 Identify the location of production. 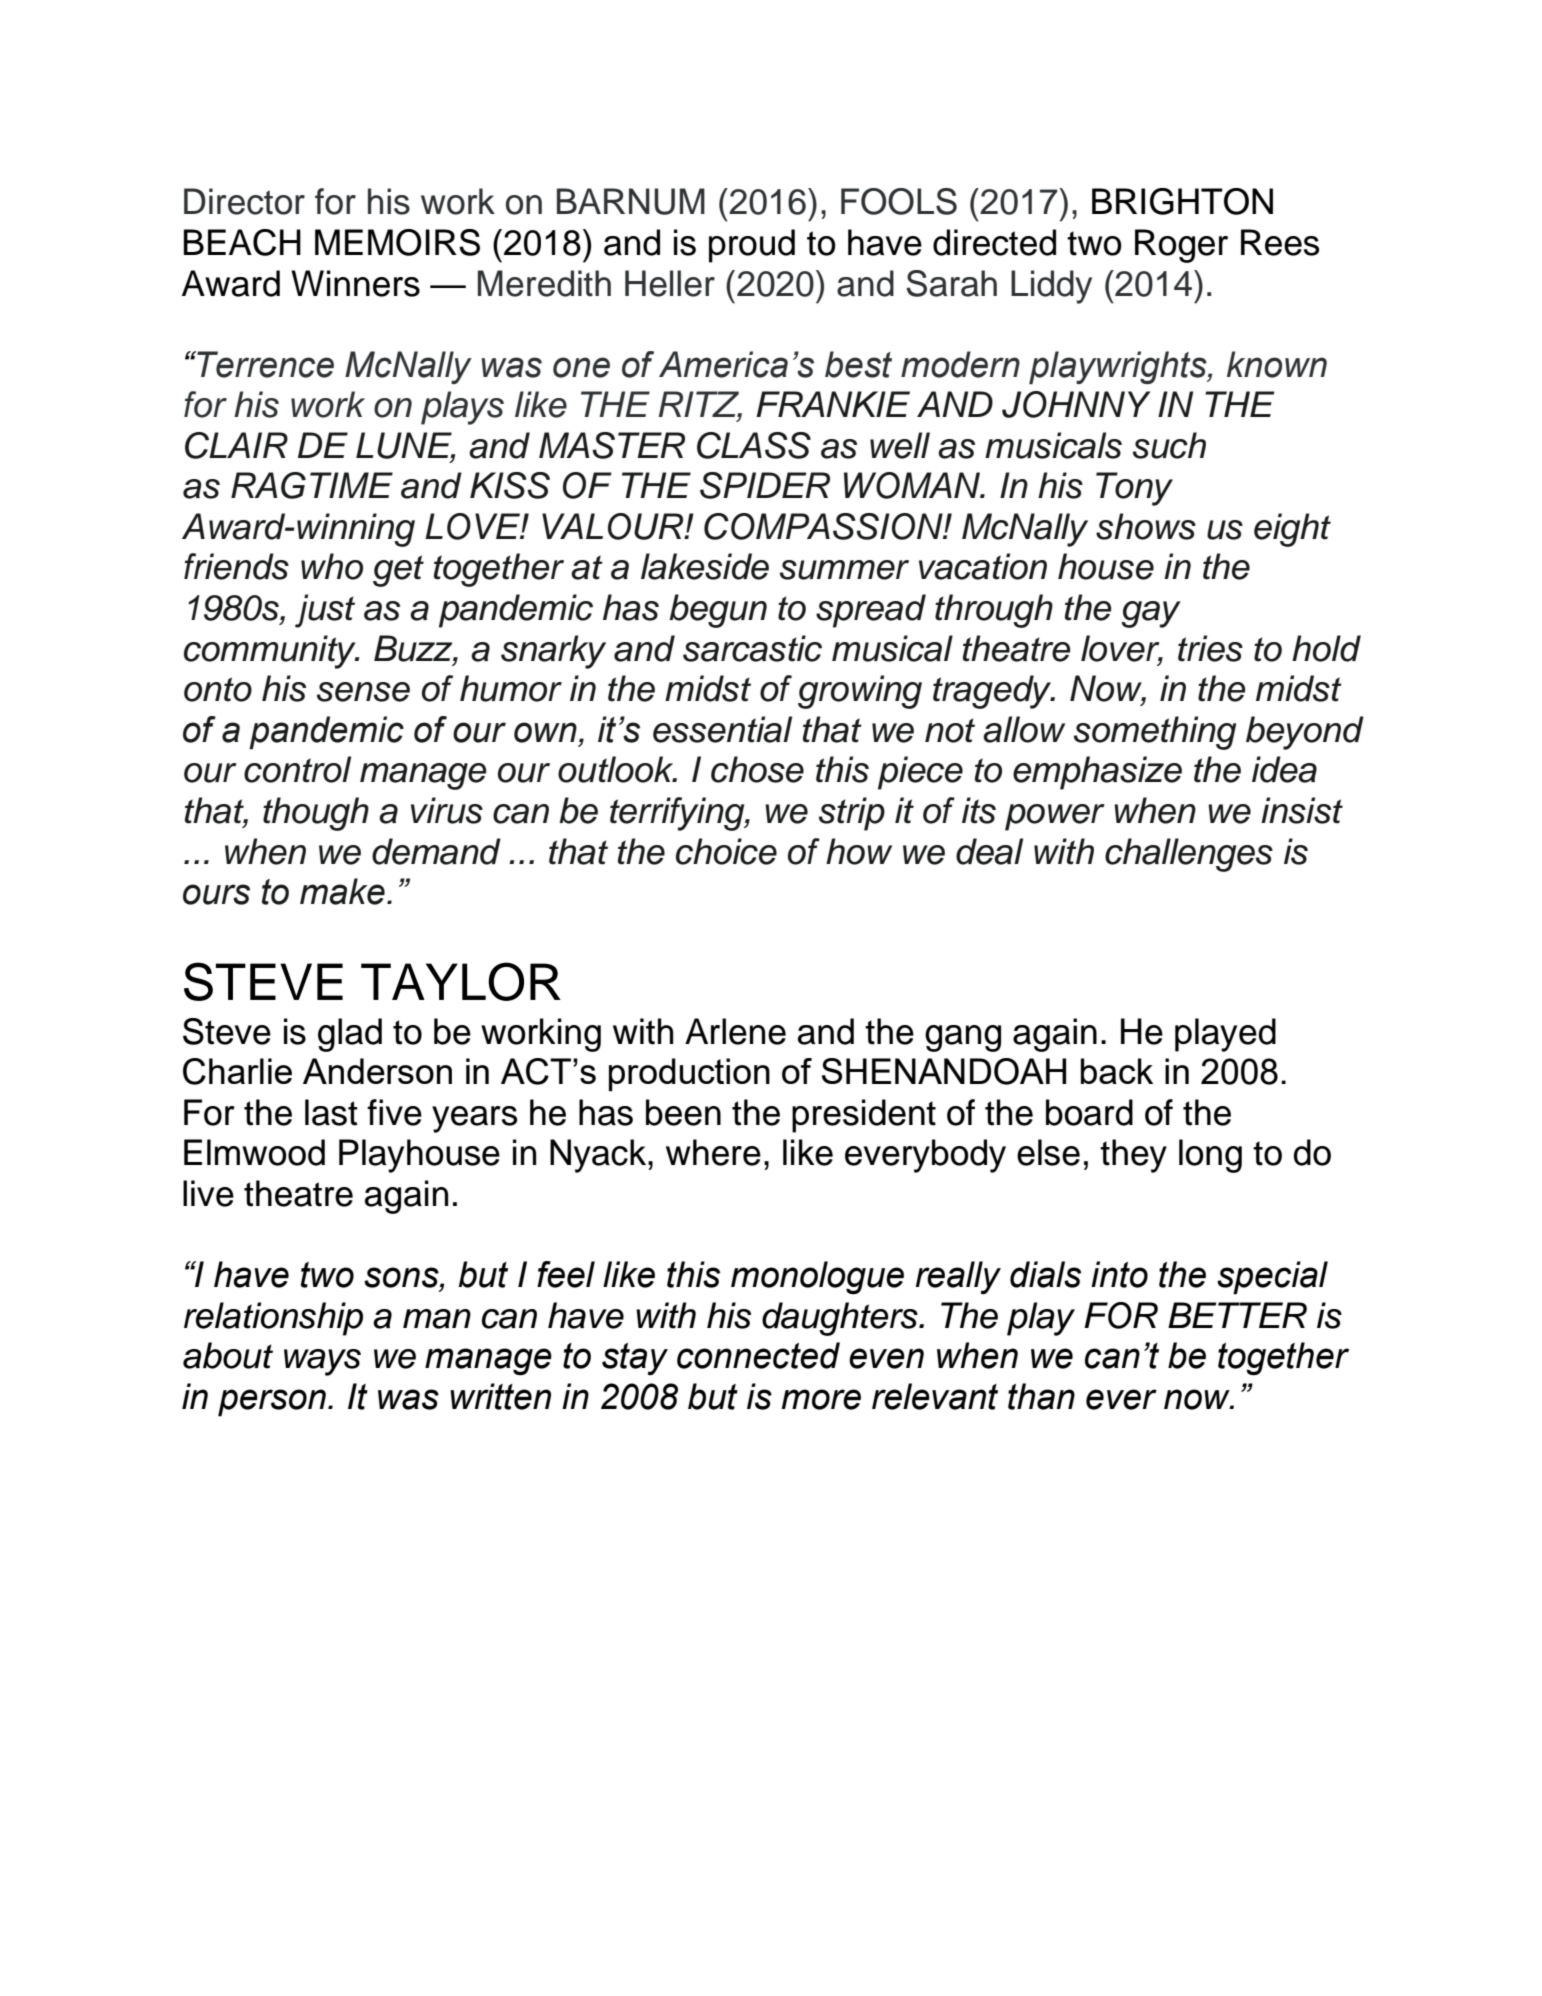
(689, 1075).
